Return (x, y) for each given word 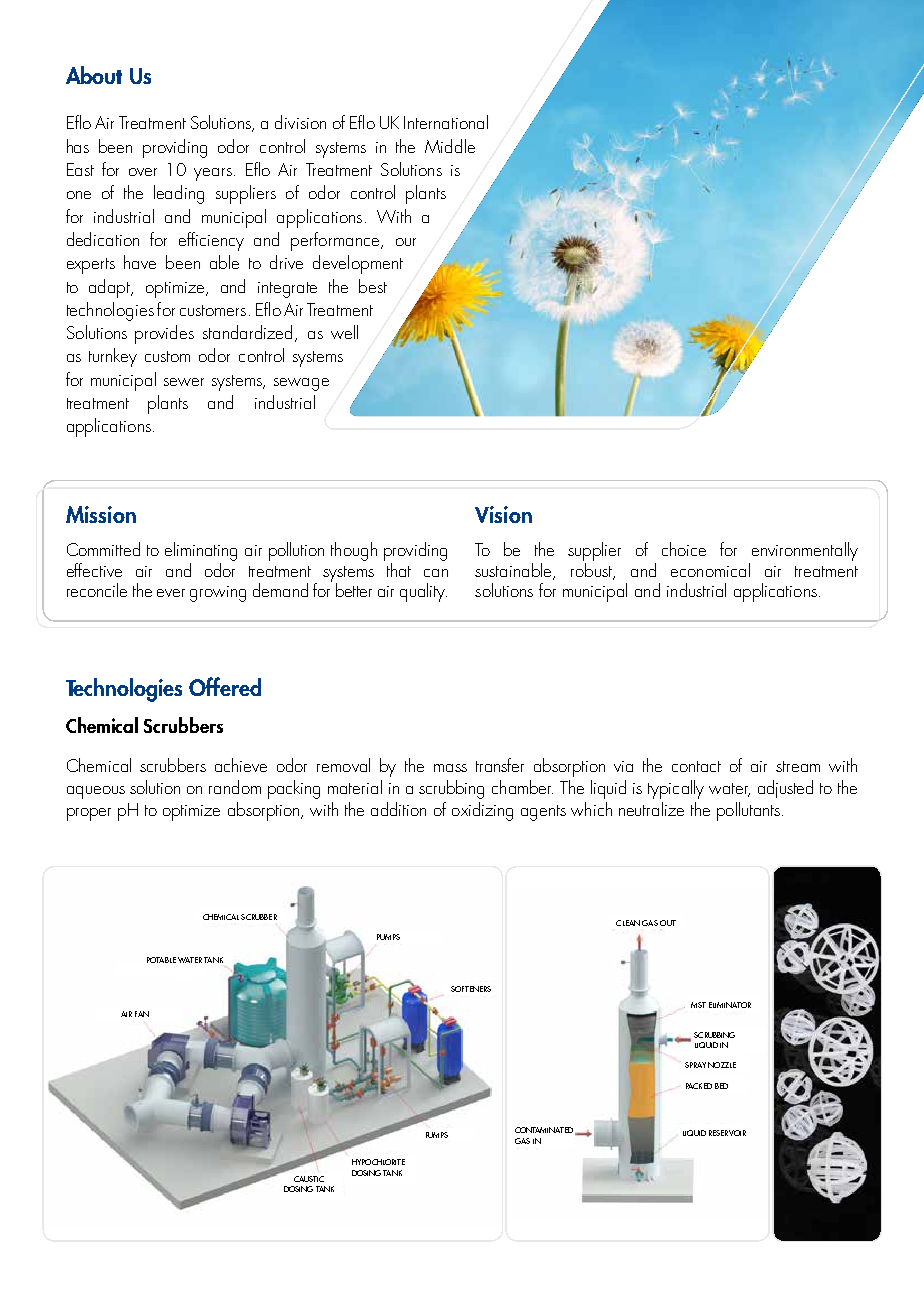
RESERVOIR (727, 1133)
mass (450, 768)
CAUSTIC (309, 1179)
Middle (450, 146)
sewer (184, 382)
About (94, 75)
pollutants (748, 811)
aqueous (96, 792)
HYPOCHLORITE (378, 1162)
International (446, 122)
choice (684, 549)
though (354, 551)
